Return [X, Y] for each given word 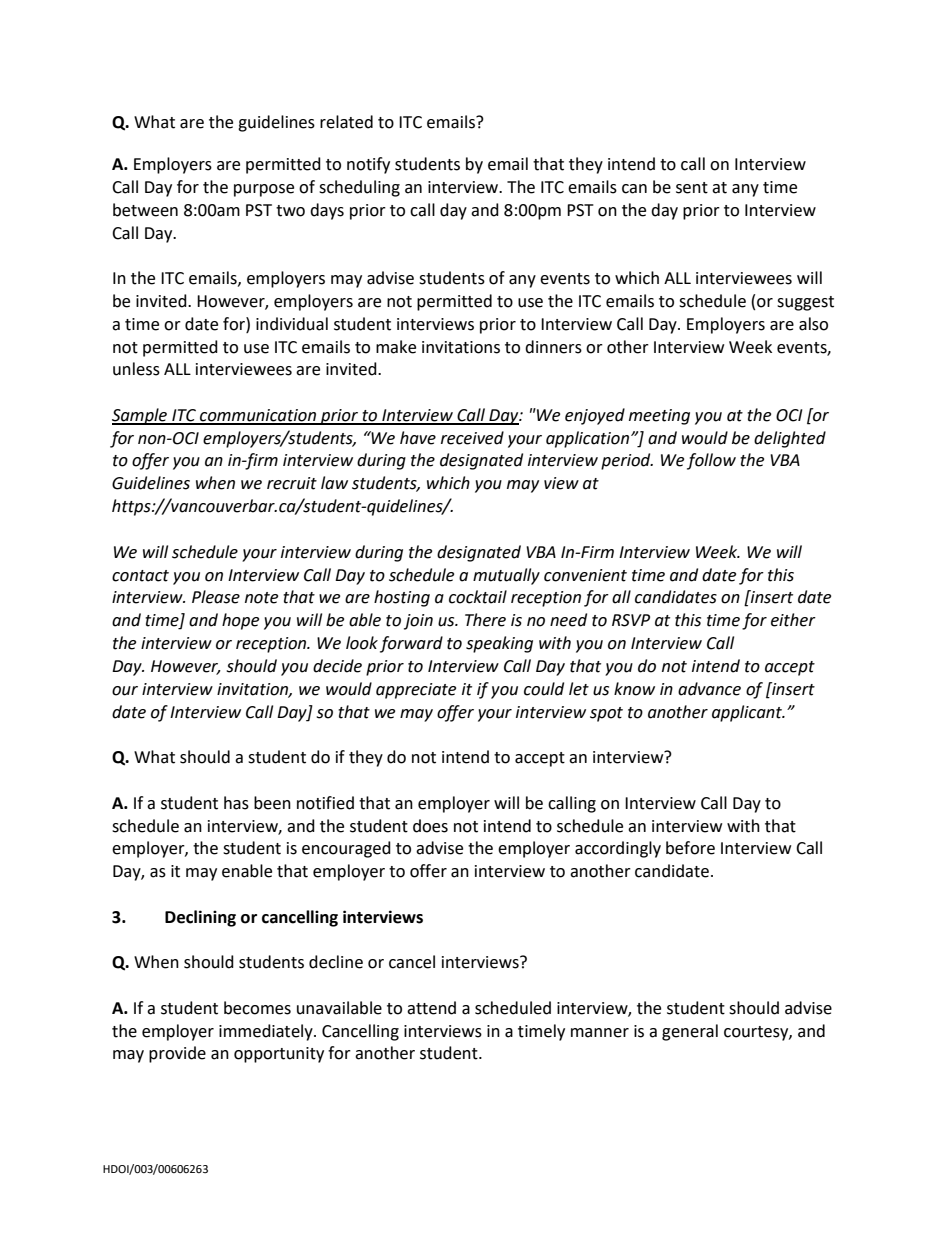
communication [258, 416]
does [430, 826]
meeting [659, 417]
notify [368, 165]
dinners [553, 347]
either [793, 620]
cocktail [478, 597]
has [236, 803]
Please [216, 597]
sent [692, 188]
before [690, 848]
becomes [257, 1008]
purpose [264, 190]
